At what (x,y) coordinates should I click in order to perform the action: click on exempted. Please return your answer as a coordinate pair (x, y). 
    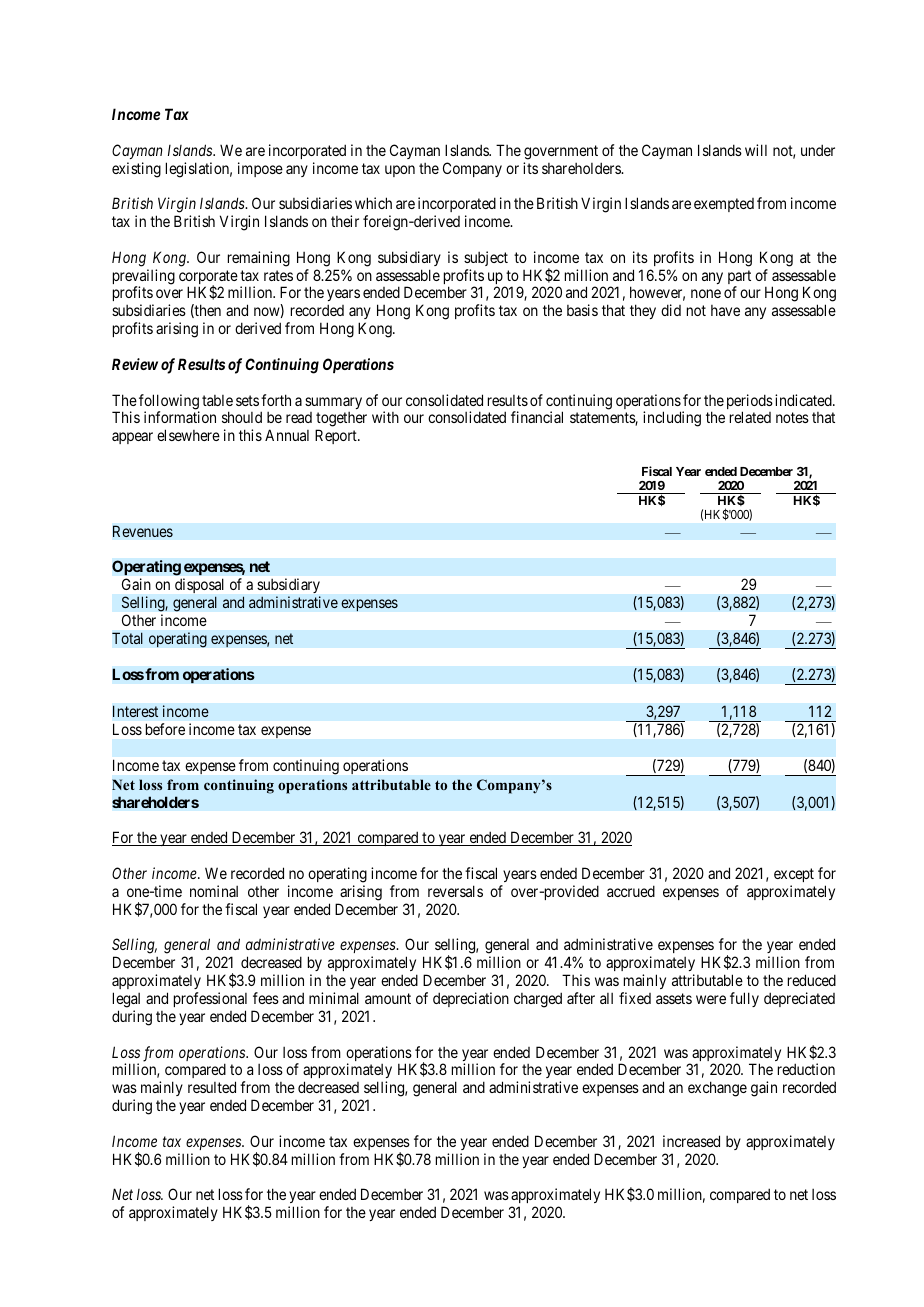
    Looking at the image, I should click on (724, 205).
